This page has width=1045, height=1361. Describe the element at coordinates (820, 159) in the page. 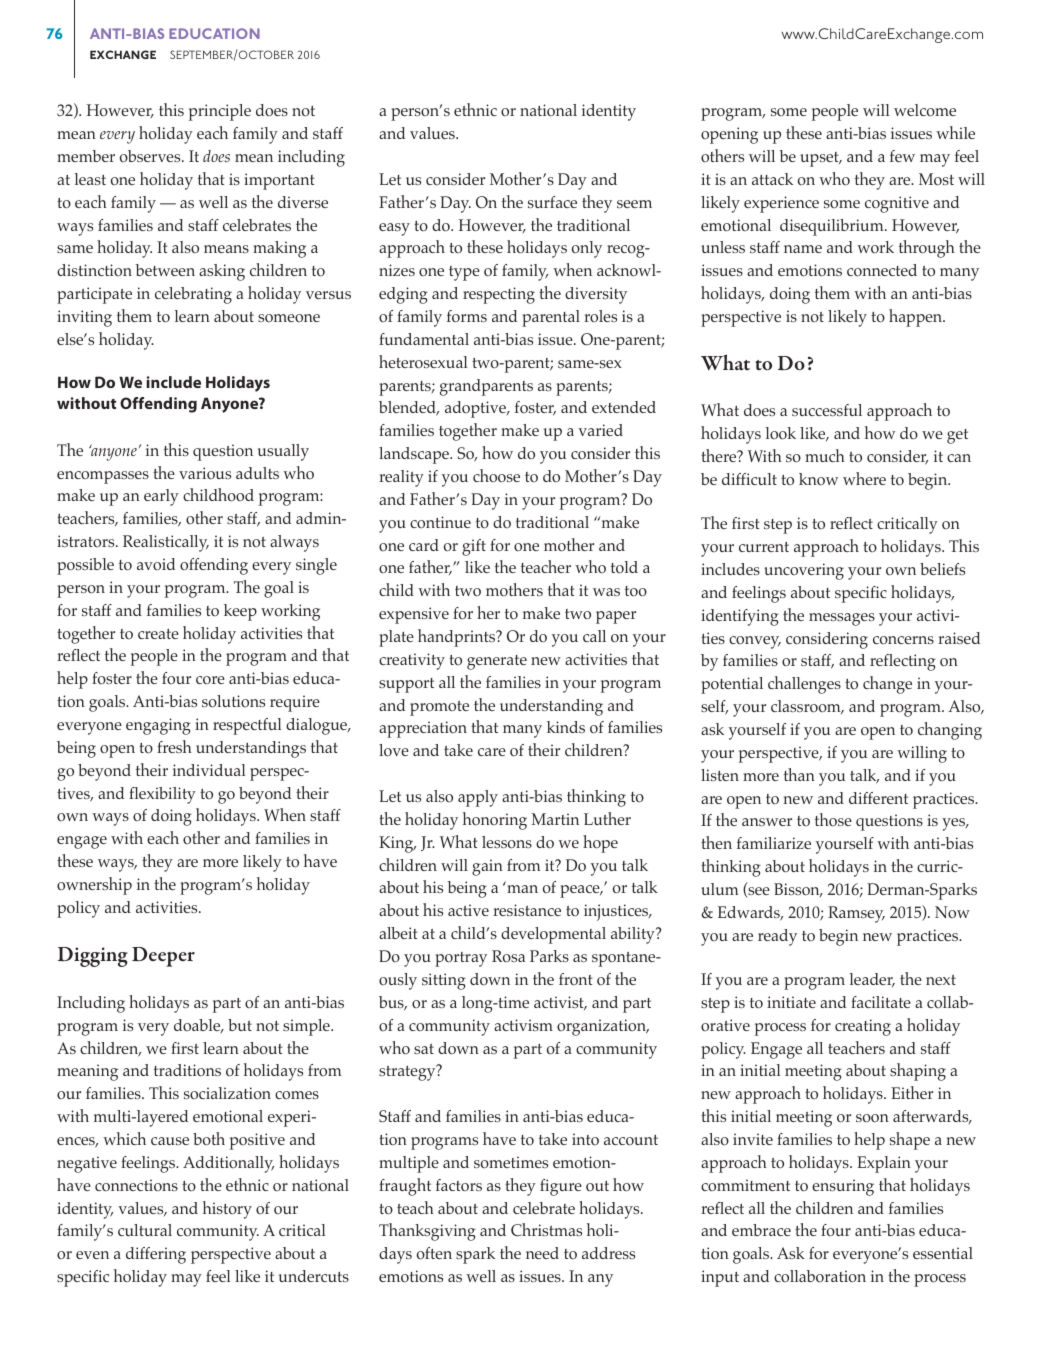

I see `upset` at that location.
